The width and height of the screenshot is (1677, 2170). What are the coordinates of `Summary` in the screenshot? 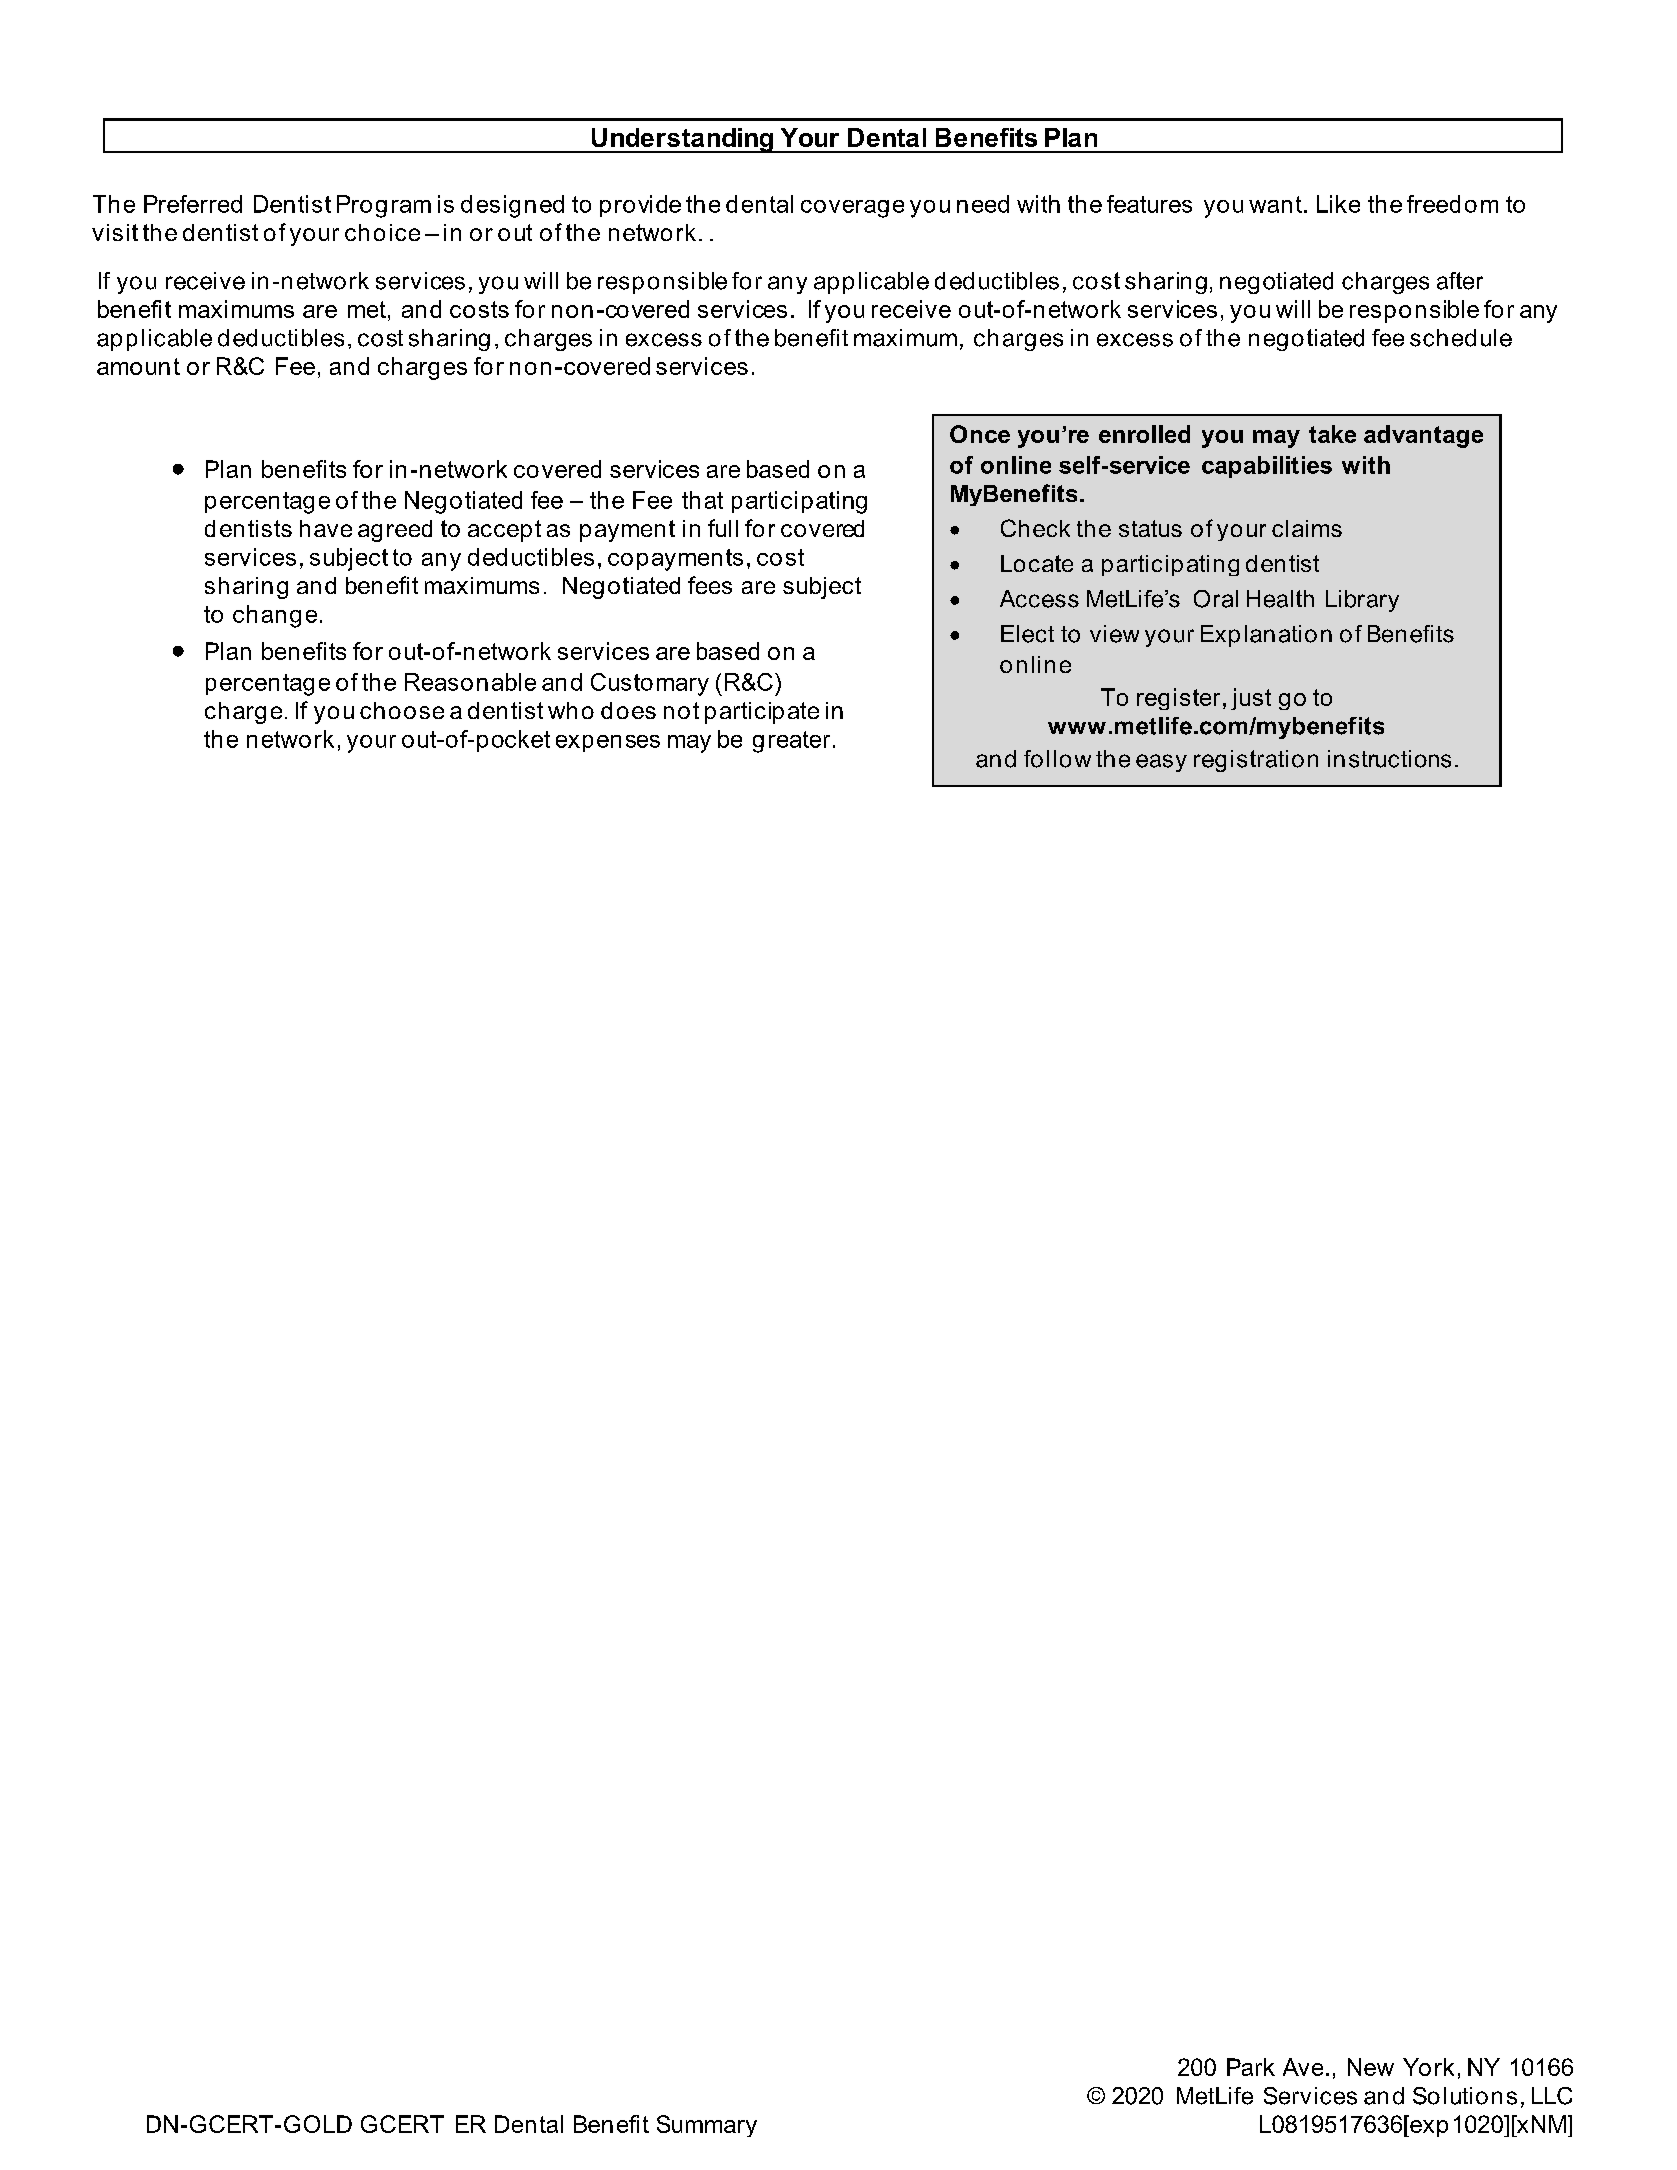 It's located at (707, 2126).
